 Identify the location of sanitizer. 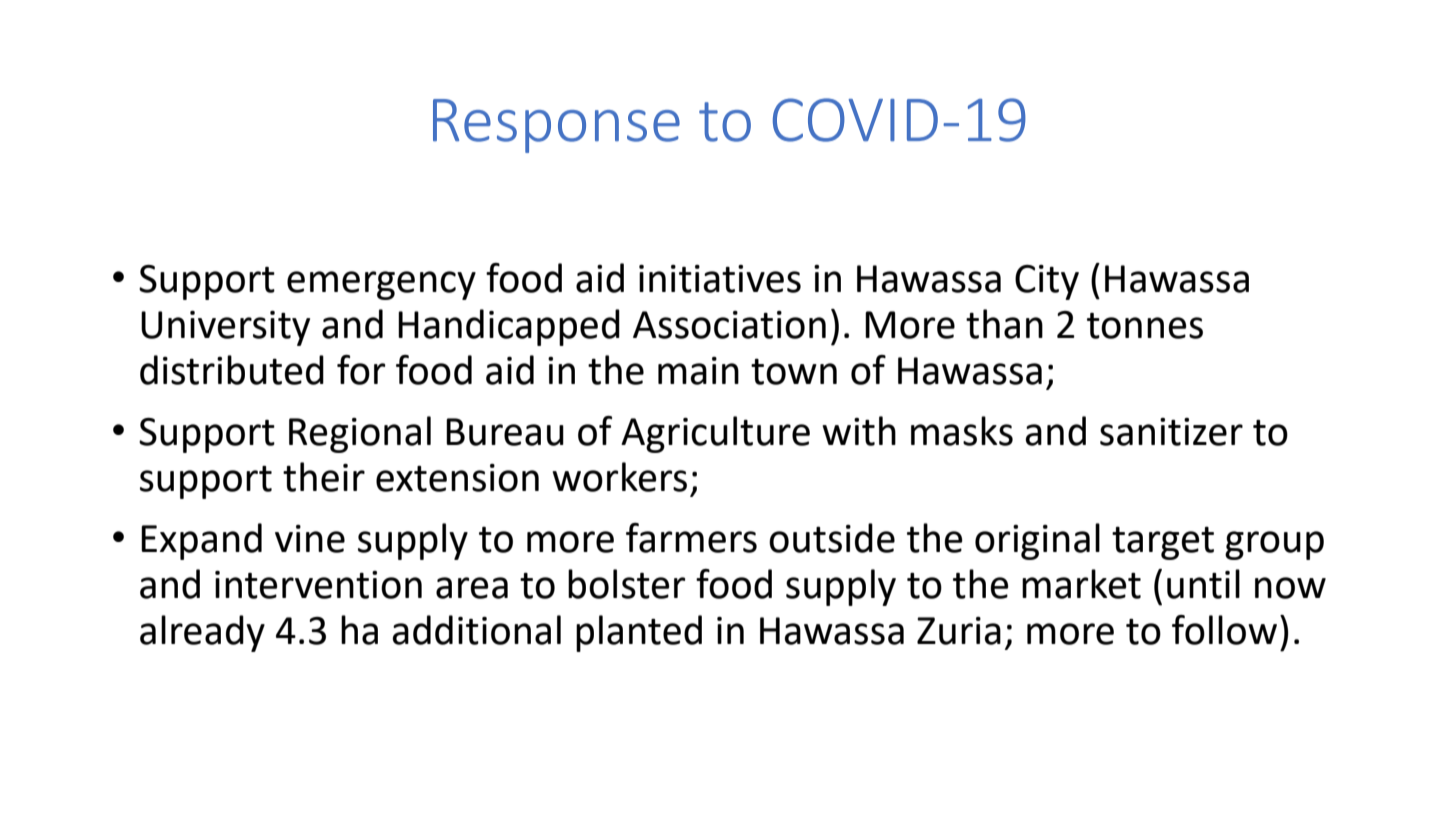
(1171, 432).
